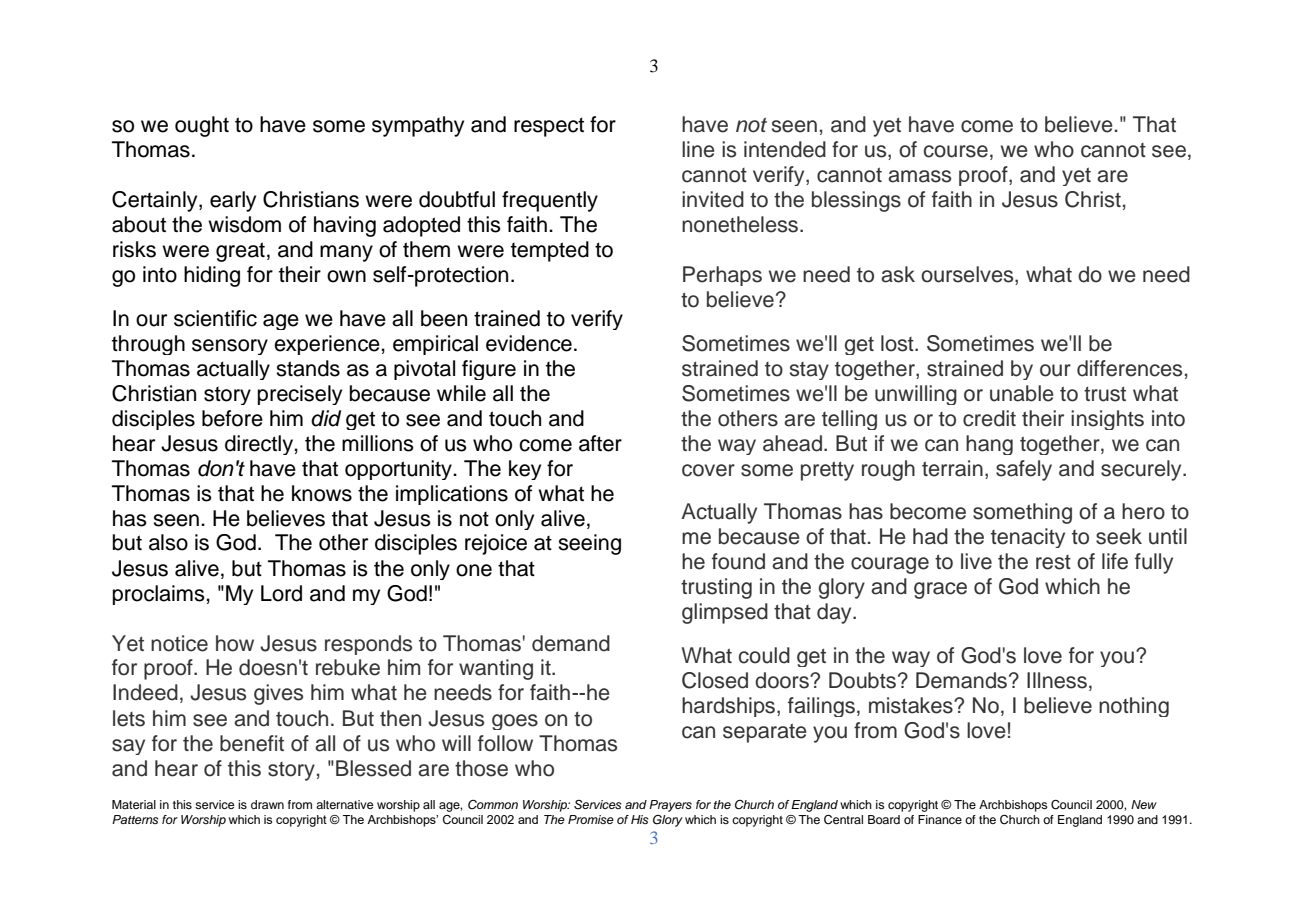  What do you see at coordinates (308, 368) in the screenshot?
I see `stands` at bounding box center [308, 368].
